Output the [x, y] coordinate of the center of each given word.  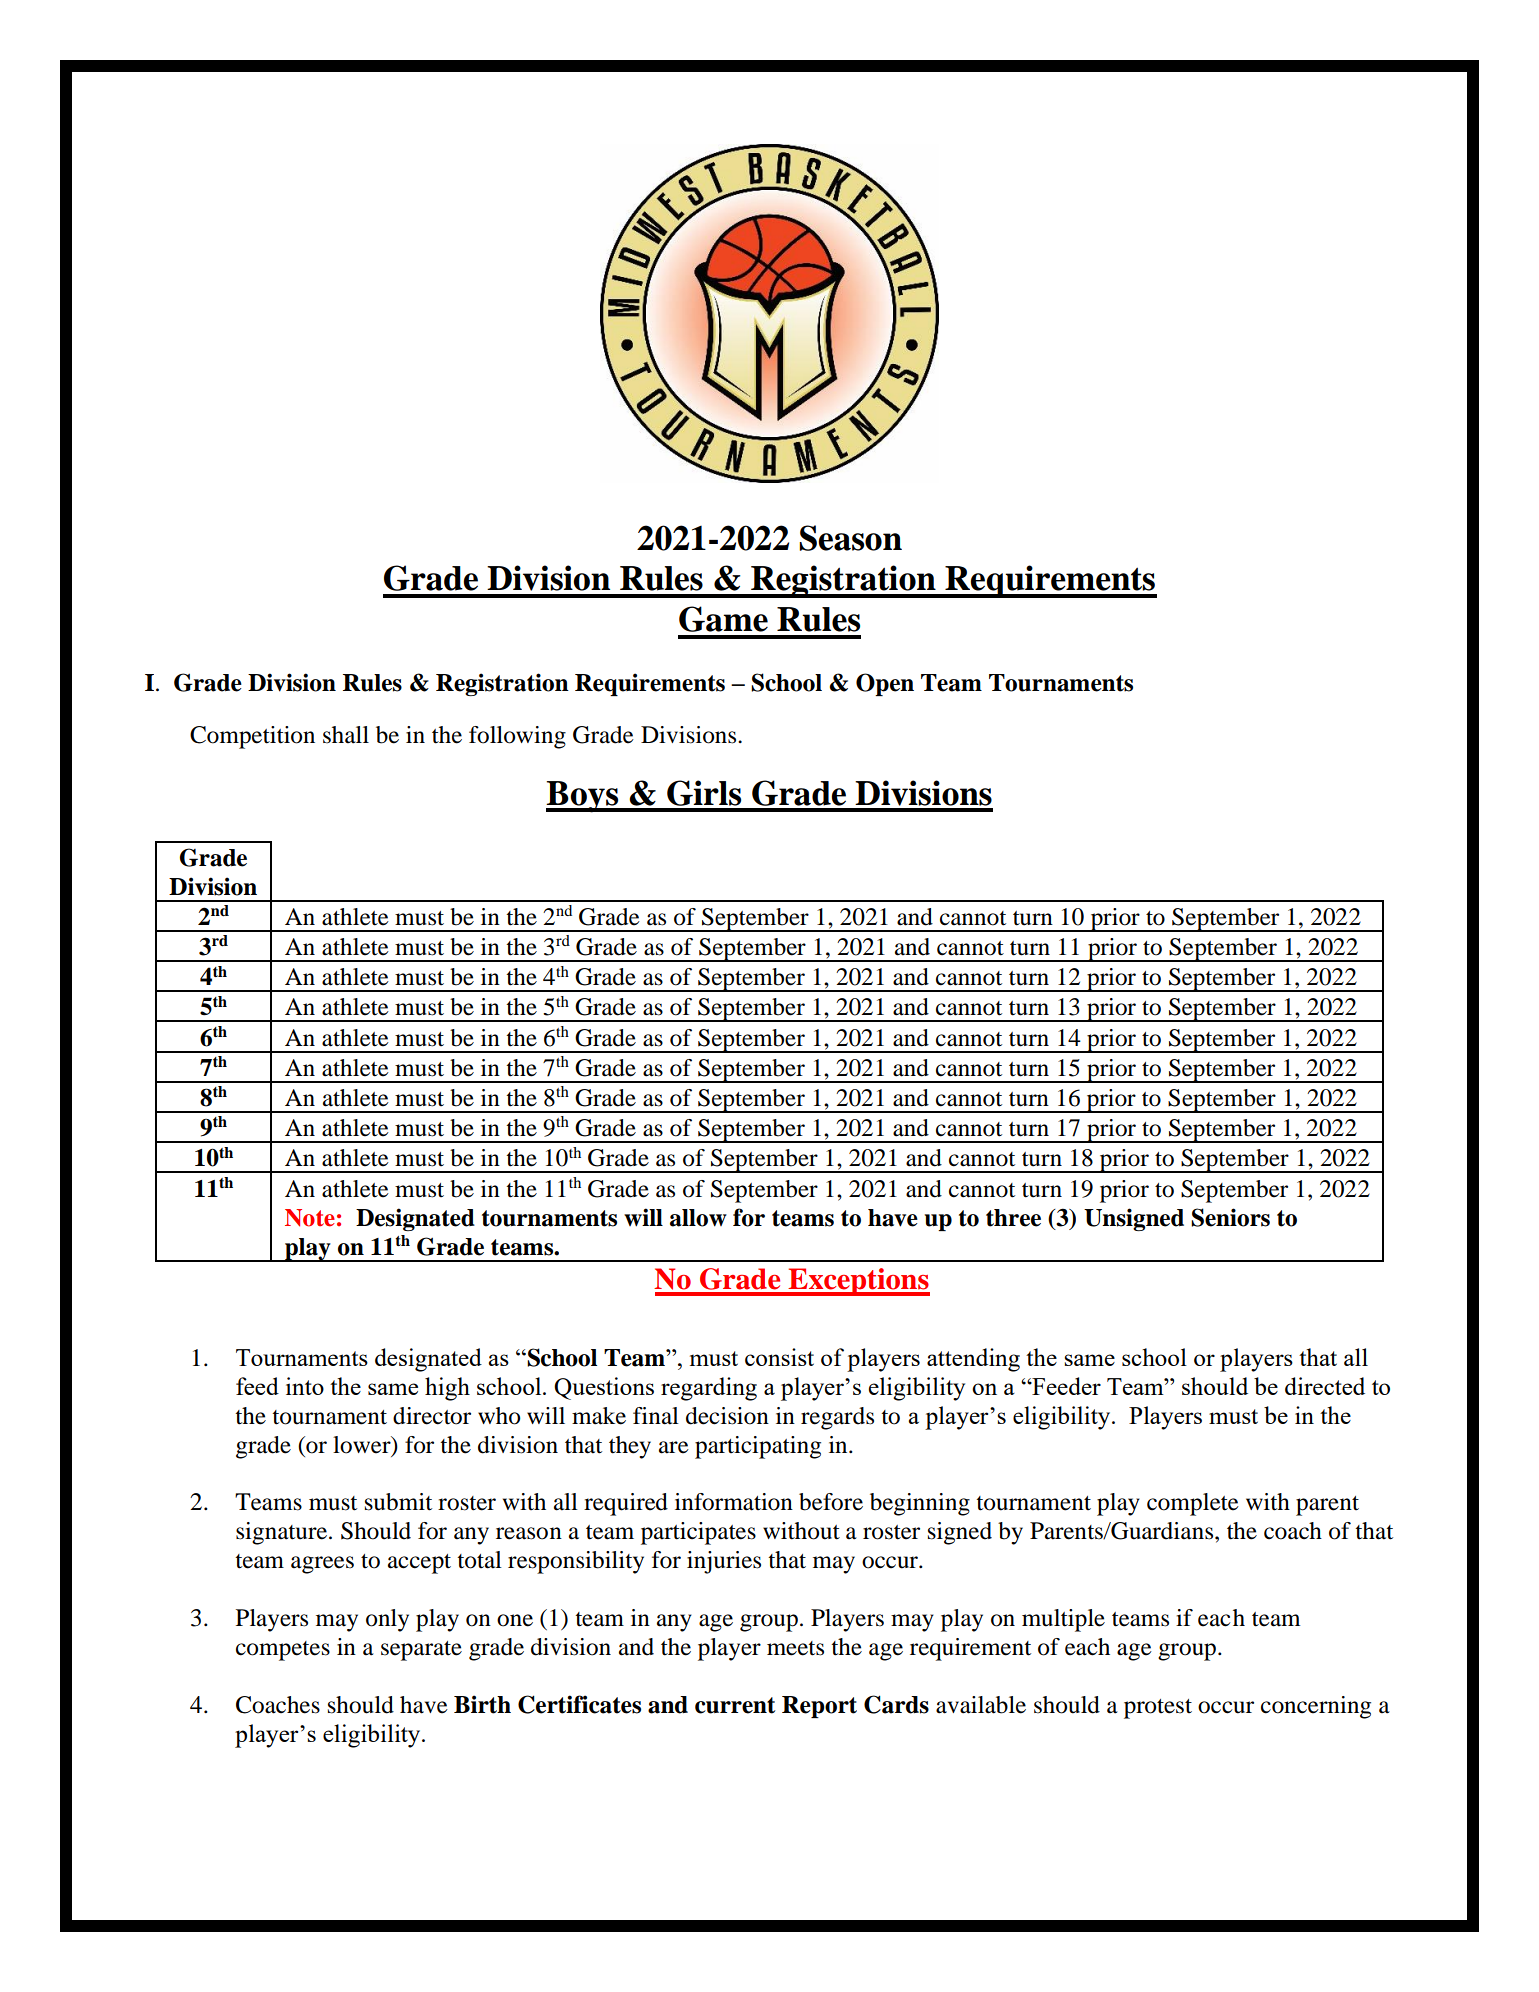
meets [795, 1648]
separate [421, 1651]
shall [346, 735]
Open [885, 684]
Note [310, 1218]
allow [698, 1218]
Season [850, 538]
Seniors [1230, 1217]
